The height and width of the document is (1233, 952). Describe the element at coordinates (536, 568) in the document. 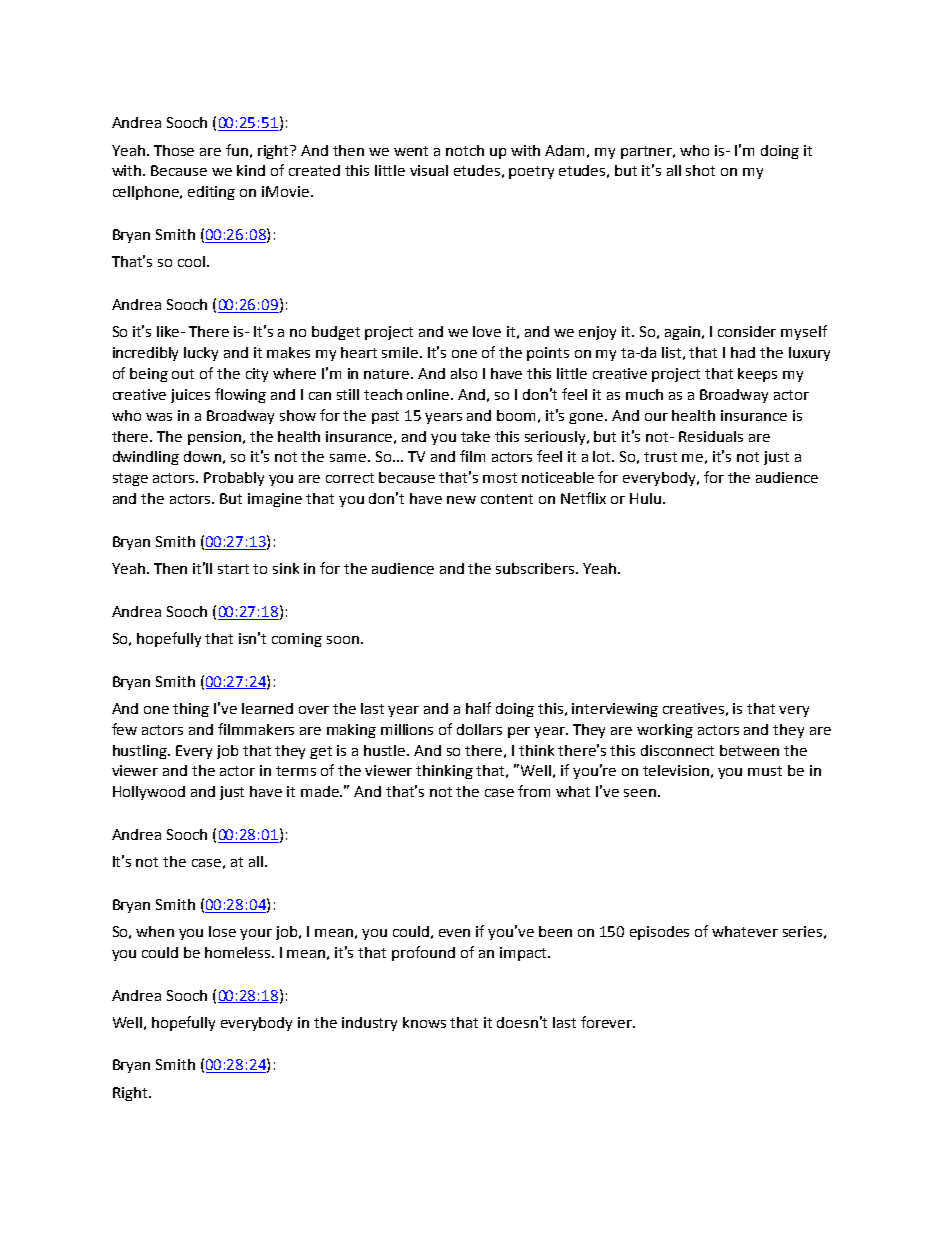

I see `subscribers` at that location.
